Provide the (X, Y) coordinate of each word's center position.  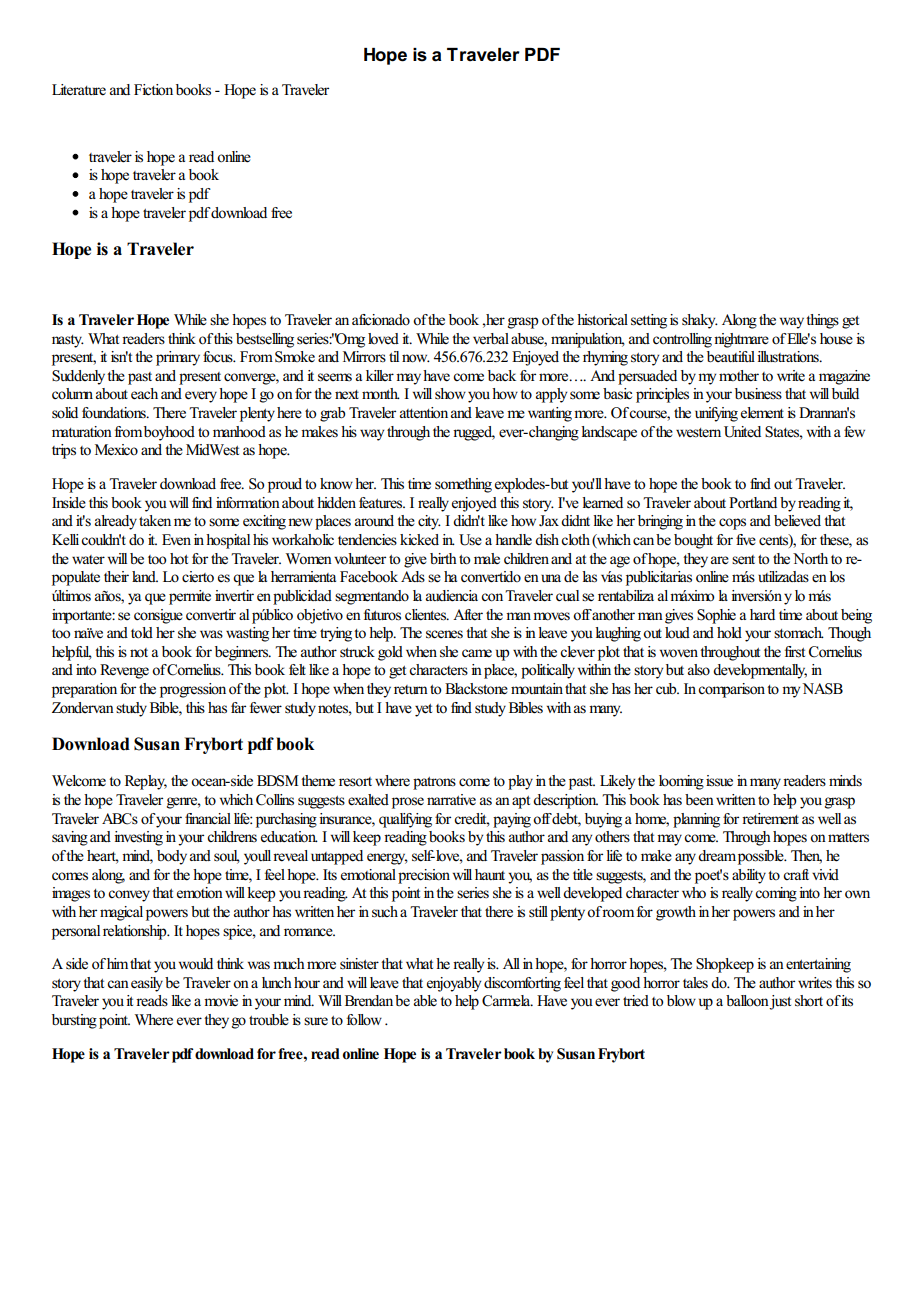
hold (729, 633)
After (468, 615)
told (142, 633)
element (762, 413)
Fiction (153, 90)
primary (178, 358)
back (502, 375)
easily (147, 984)
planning (696, 820)
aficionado (381, 319)
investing (138, 838)
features (382, 503)
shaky (700, 321)
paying (512, 820)
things (822, 321)
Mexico (116, 449)
